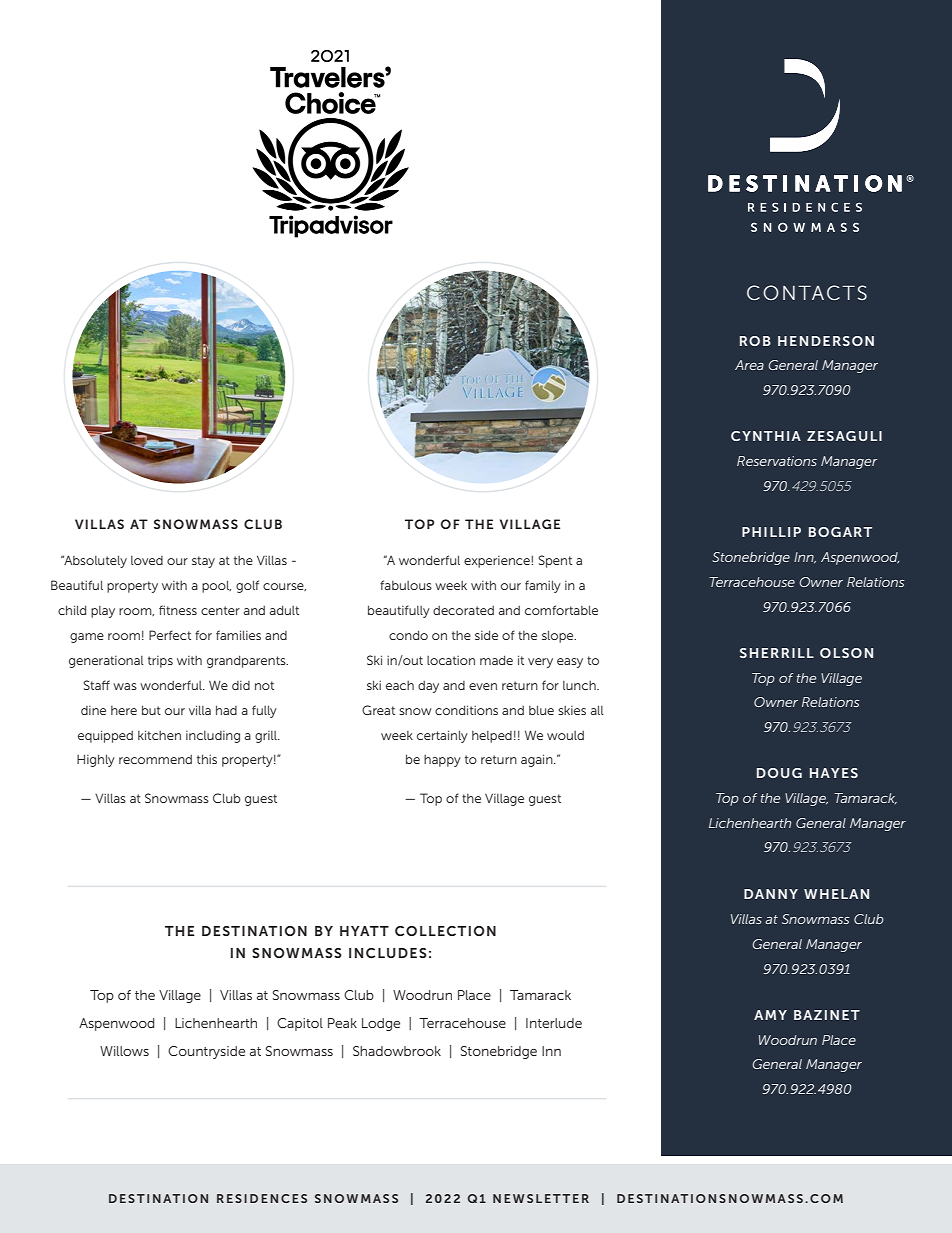 Image resolution: width=952 pixels, height=1233 pixels. I want to click on again, so click(538, 760).
